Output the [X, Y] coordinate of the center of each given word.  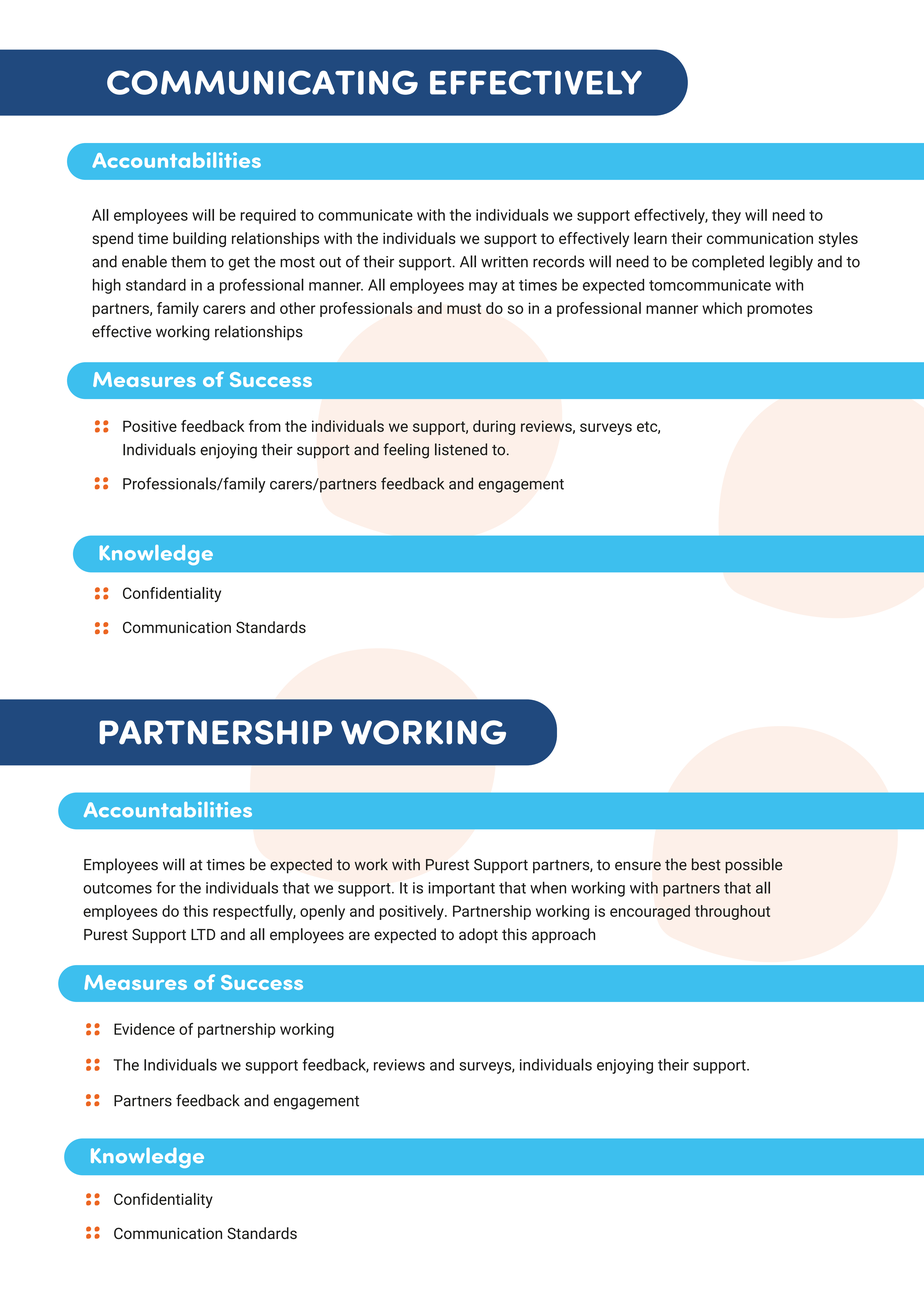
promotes [780, 310]
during [494, 427]
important [461, 889]
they [726, 216]
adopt [478, 935]
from [265, 426]
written [504, 262]
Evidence [144, 1029]
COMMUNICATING [262, 82]
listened [461, 449]
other [298, 308]
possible [753, 866]
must [464, 308]
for [166, 887]
